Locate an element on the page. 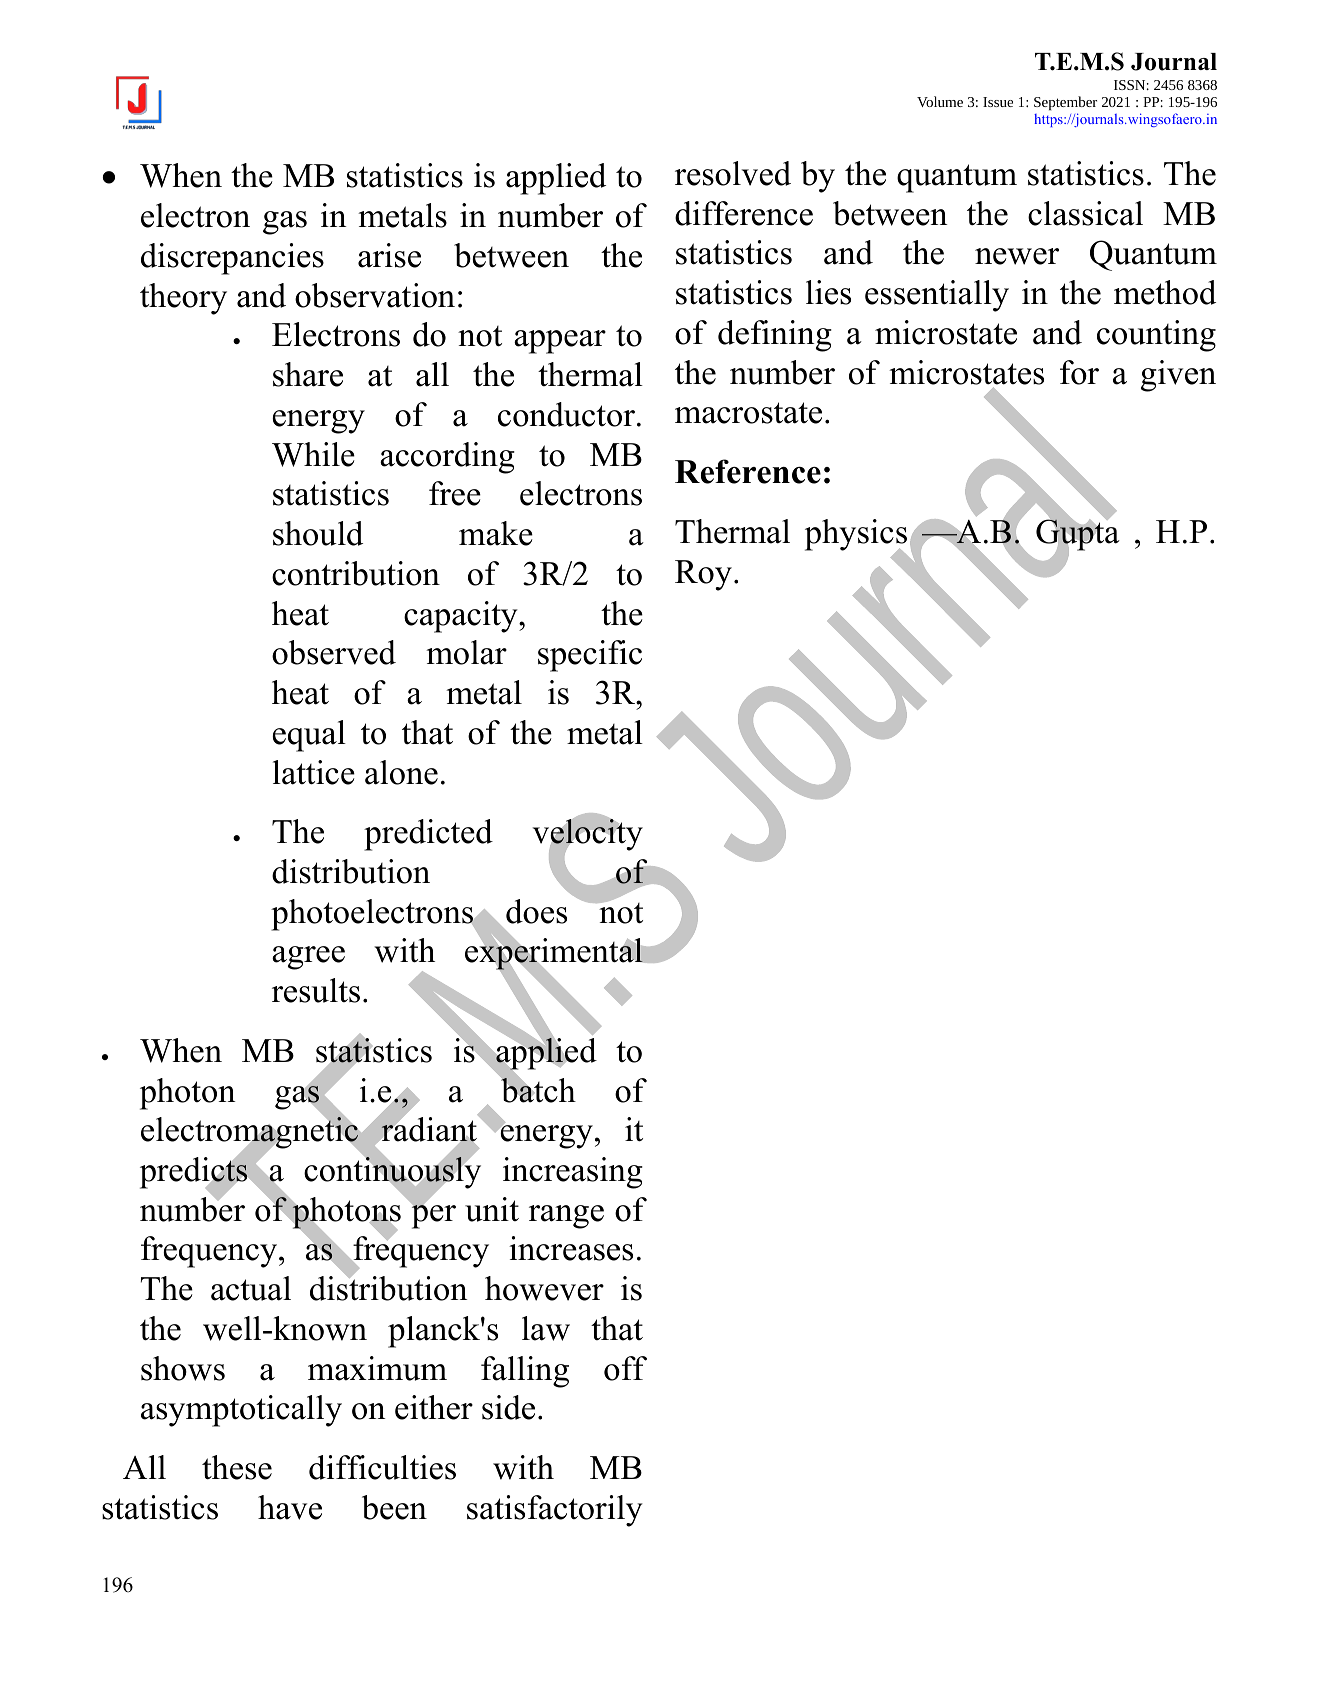 This image has height=1706, width=1318. continuously is located at coordinates (392, 1173).
